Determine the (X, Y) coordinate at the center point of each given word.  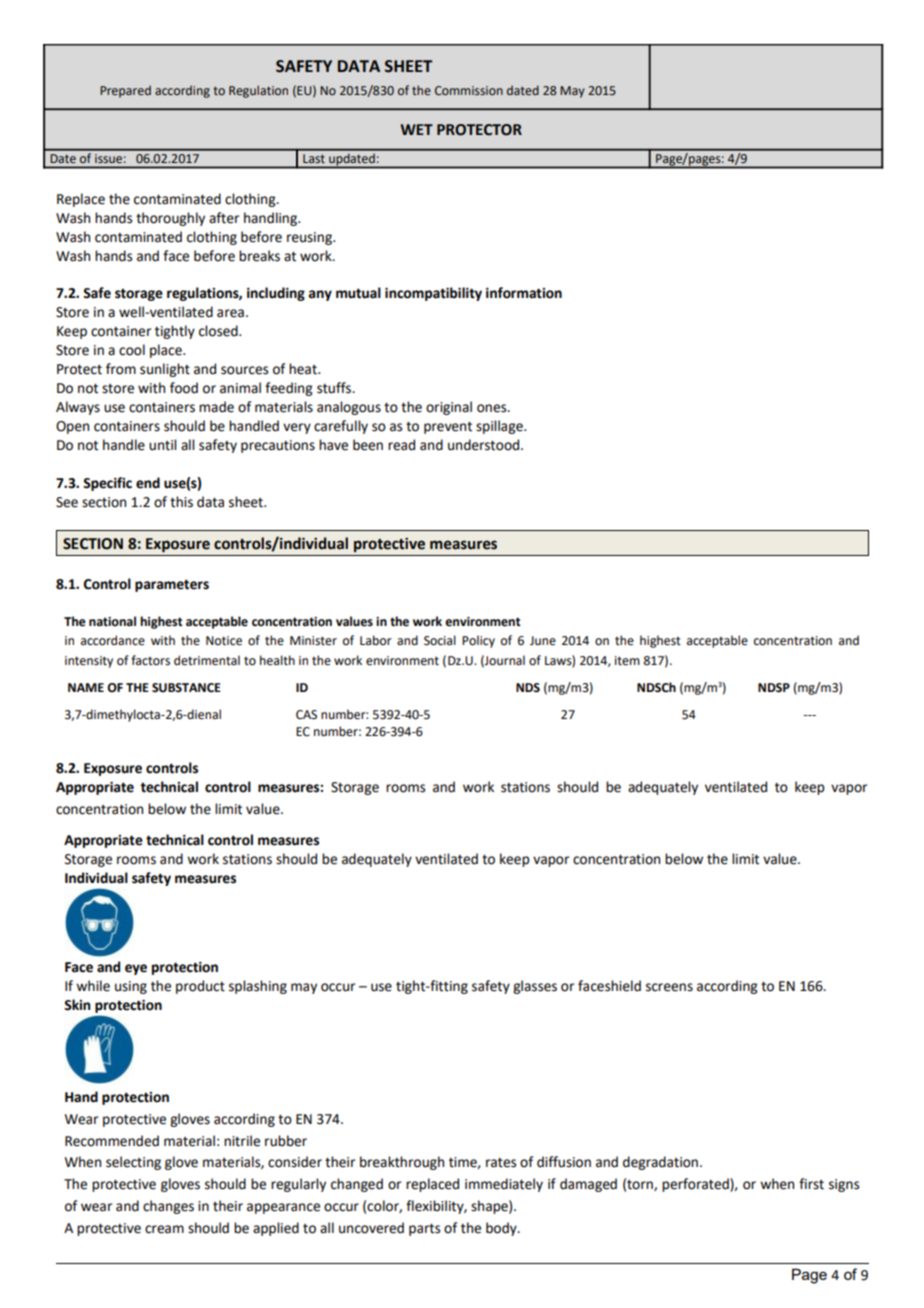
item (627, 661)
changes (168, 1207)
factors (150, 660)
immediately (504, 1185)
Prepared (125, 91)
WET (416, 129)
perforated (696, 1185)
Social (440, 640)
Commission (469, 91)
